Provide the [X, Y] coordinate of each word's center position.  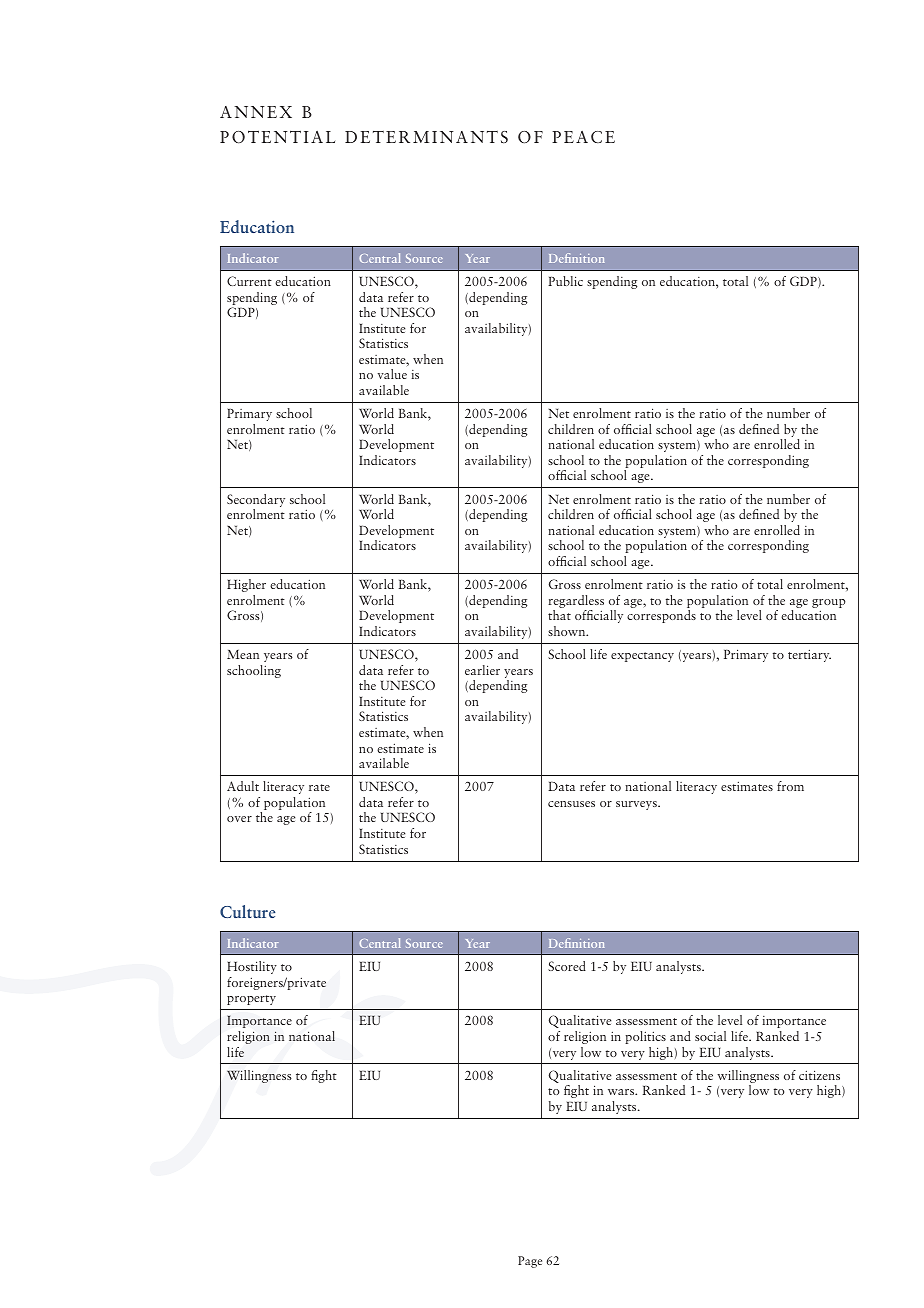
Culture [248, 911]
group [829, 605]
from [790, 786]
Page [530, 1262]
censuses [571, 804]
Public [565, 281]
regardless [576, 603]
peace [583, 137]
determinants [426, 137]
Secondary [256, 502]
